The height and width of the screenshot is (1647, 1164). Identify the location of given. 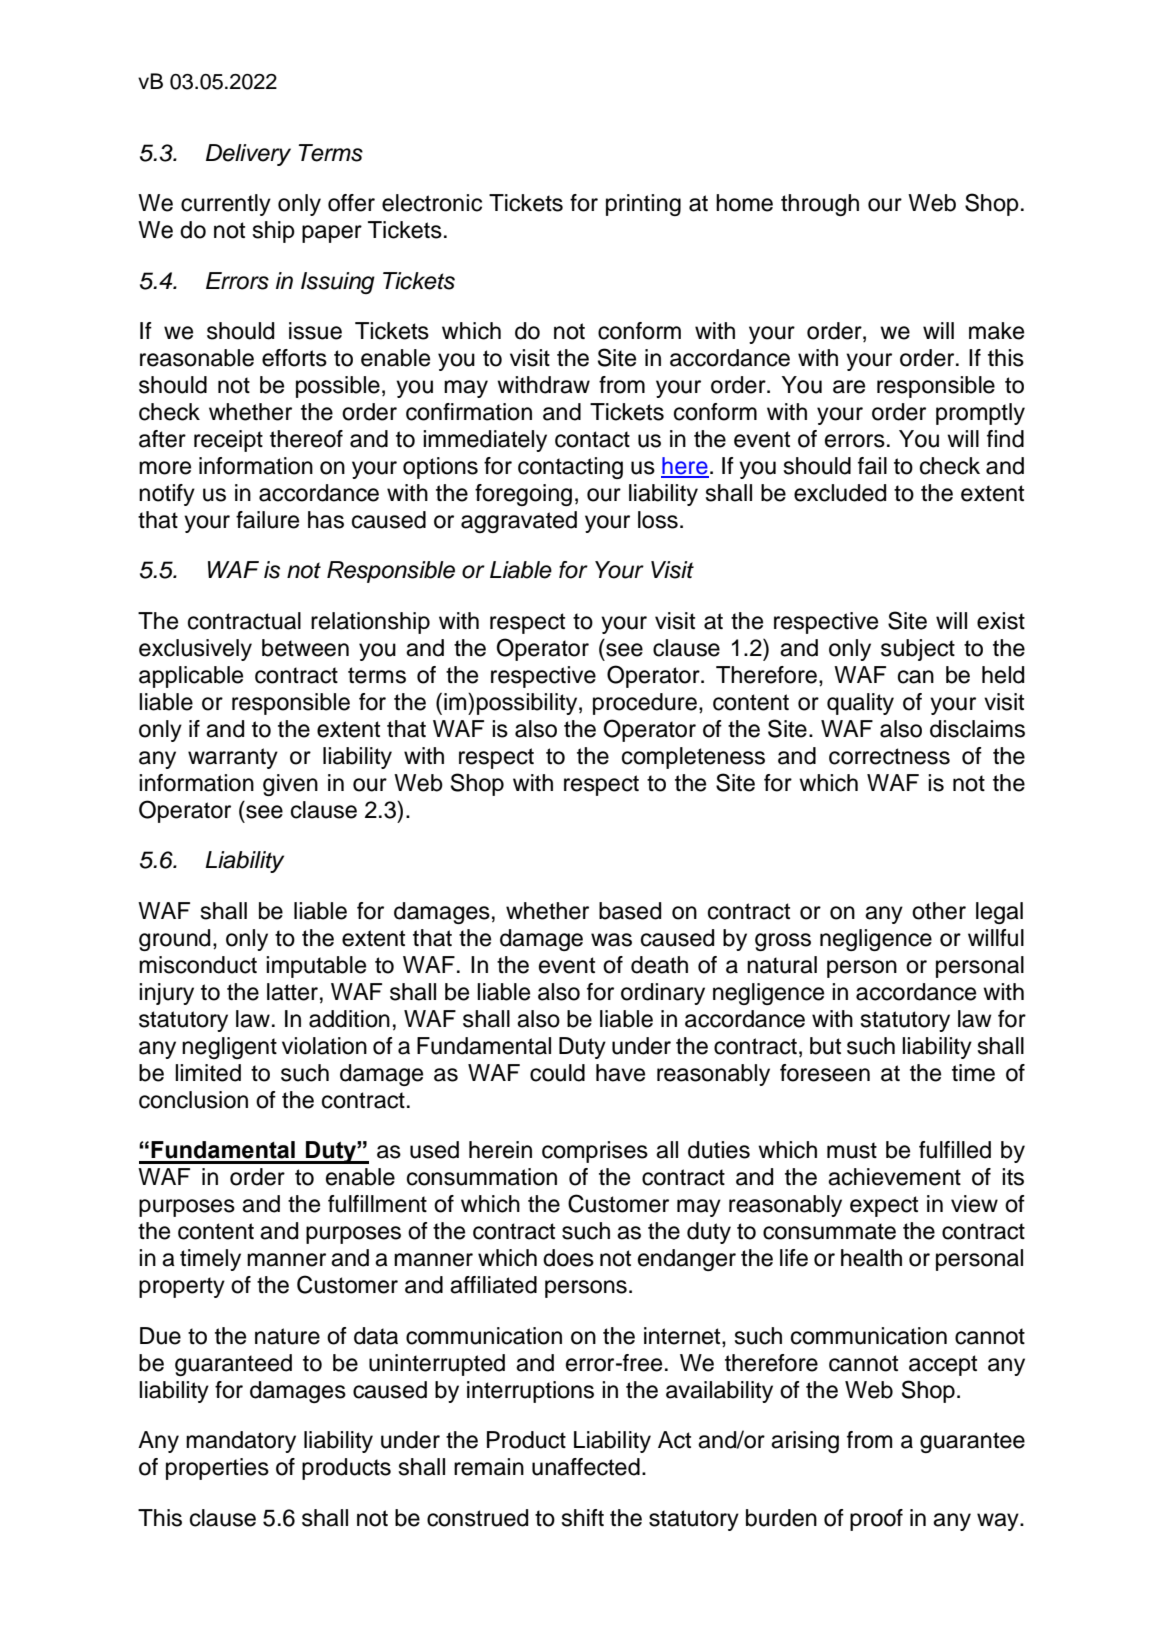
(290, 785).
